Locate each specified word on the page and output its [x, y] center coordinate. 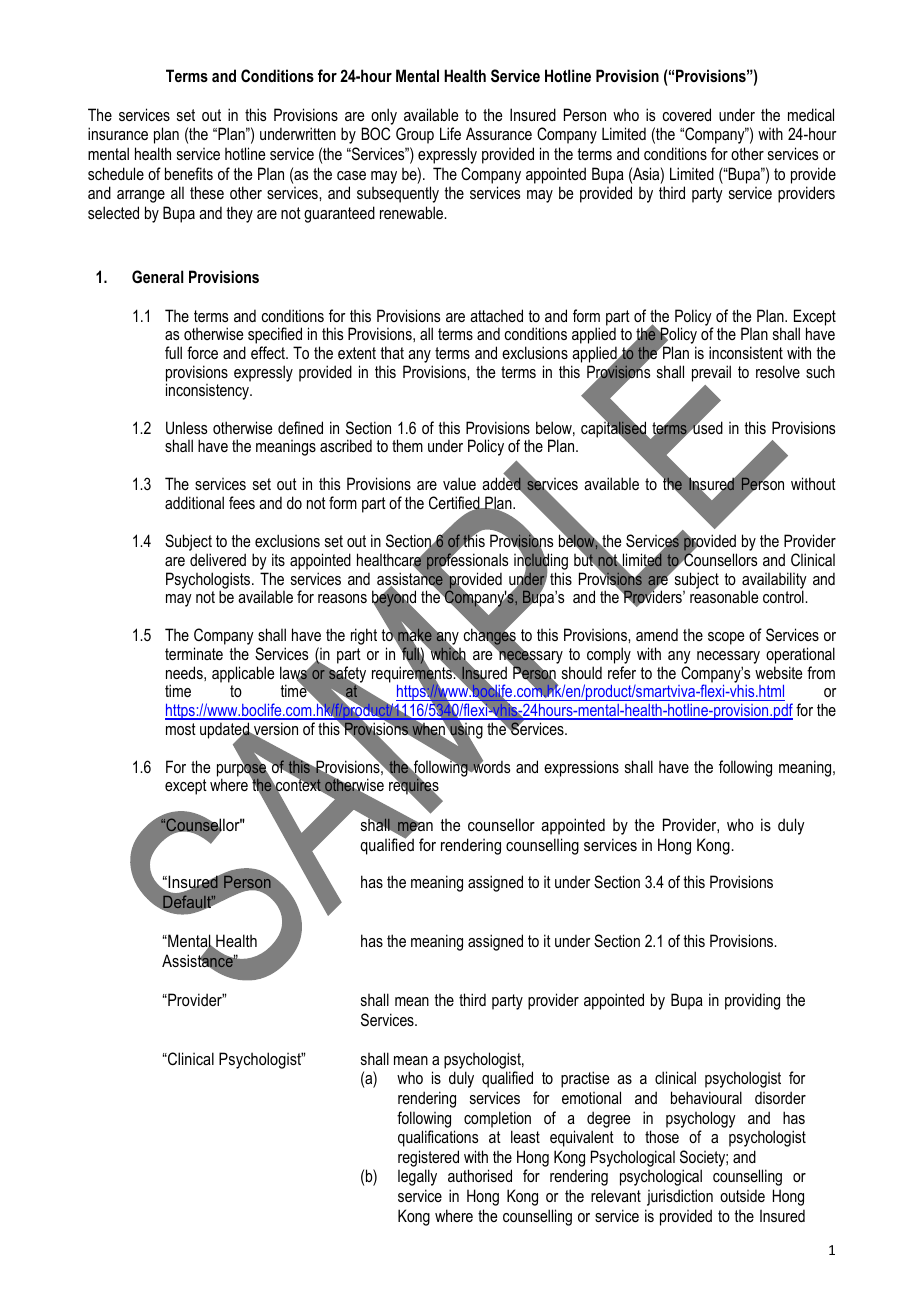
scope [726, 638]
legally [417, 1177]
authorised [480, 1175]
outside [742, 1195]
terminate [194, 653]
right [364, 636]
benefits [189, 173]
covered [687, 114]
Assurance [499, 133]
